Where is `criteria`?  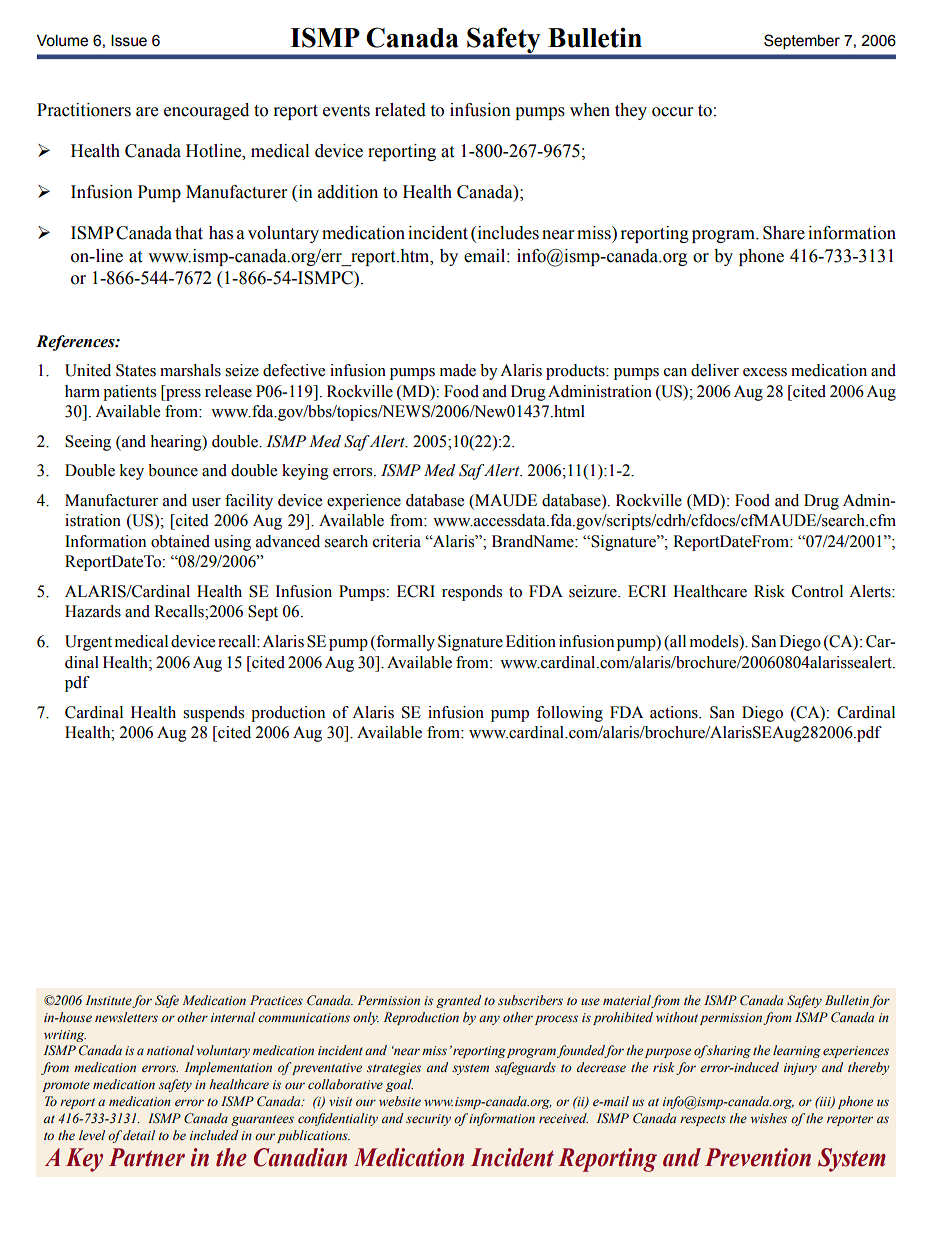
criteria is located at coordinates (397, 541).
